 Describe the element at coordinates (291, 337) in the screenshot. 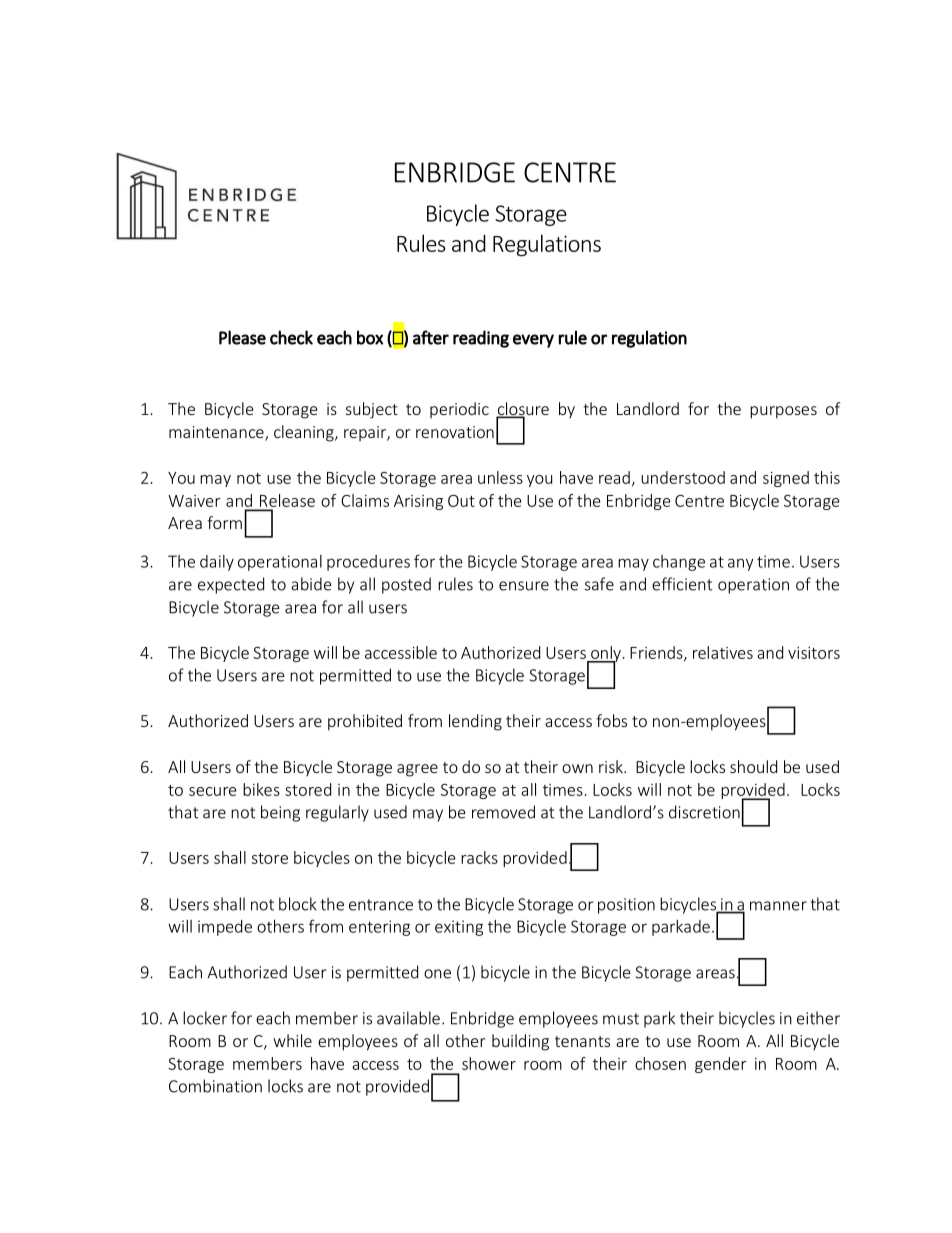

I see `check` at that location.
